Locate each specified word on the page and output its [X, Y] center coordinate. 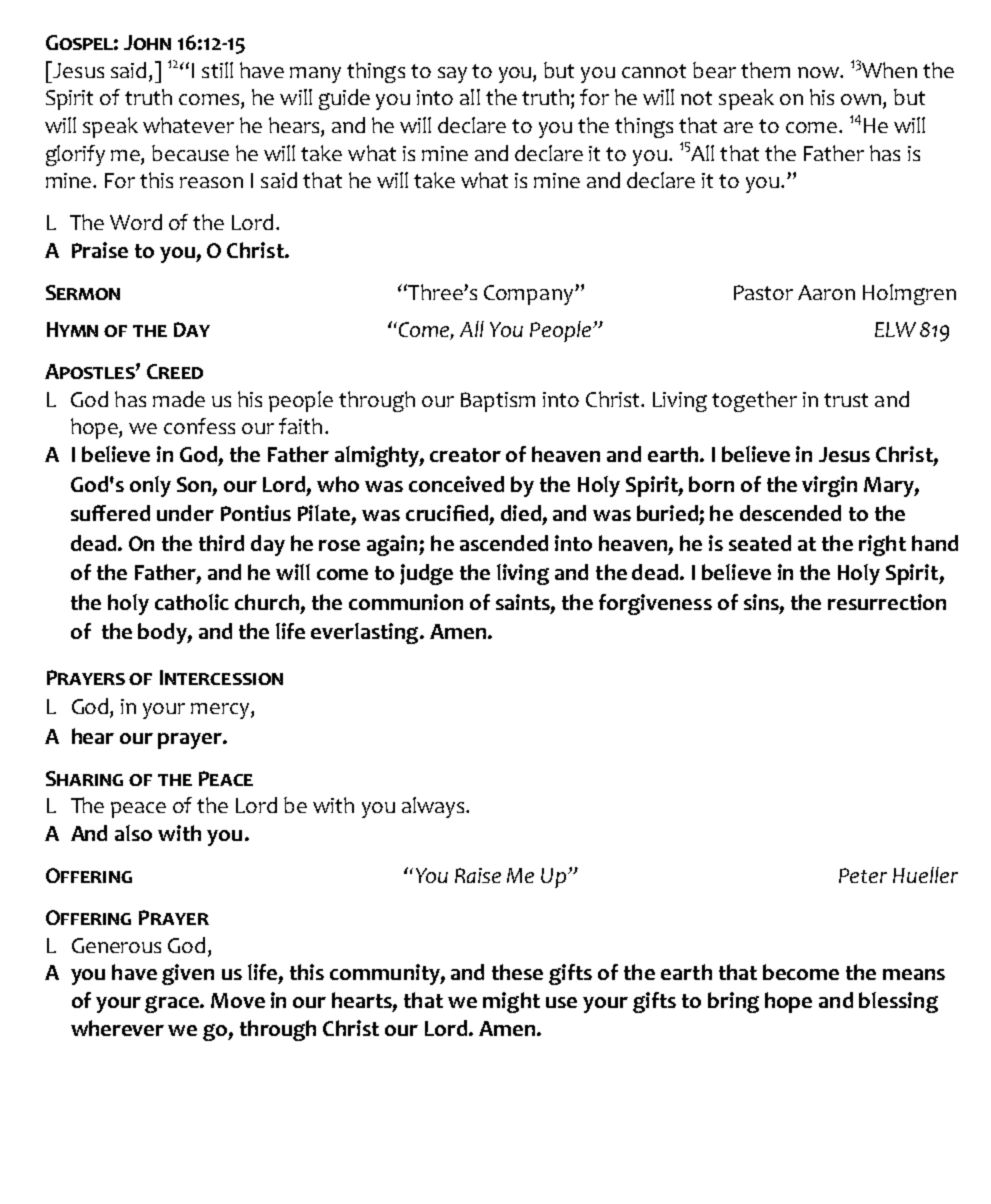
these [517, 972]
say [452, 75]
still [217, 70]
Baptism [498, 402]
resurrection [887, 602]
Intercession [221, 677]
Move [238, 1000]
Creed [175, 371]
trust [846, 400]
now [819, 72]
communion [406, 602]
